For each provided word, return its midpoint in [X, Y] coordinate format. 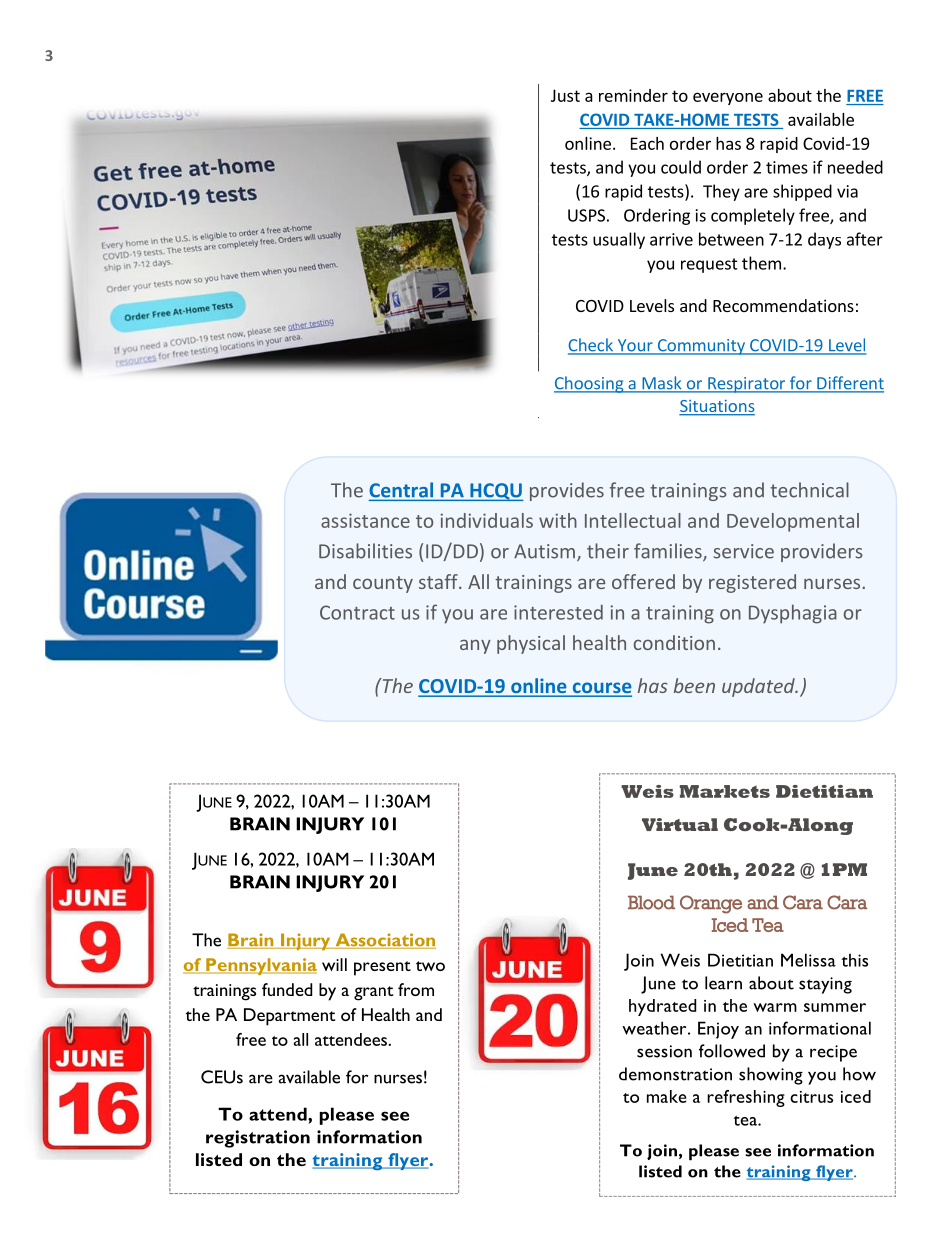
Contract [357, 612]
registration [258, 1139]
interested [558, 612]
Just [565, 95]
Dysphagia [793, 614]
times [787, 167]
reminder [633, 95]
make [667, 1096]
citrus [811, 1097]
